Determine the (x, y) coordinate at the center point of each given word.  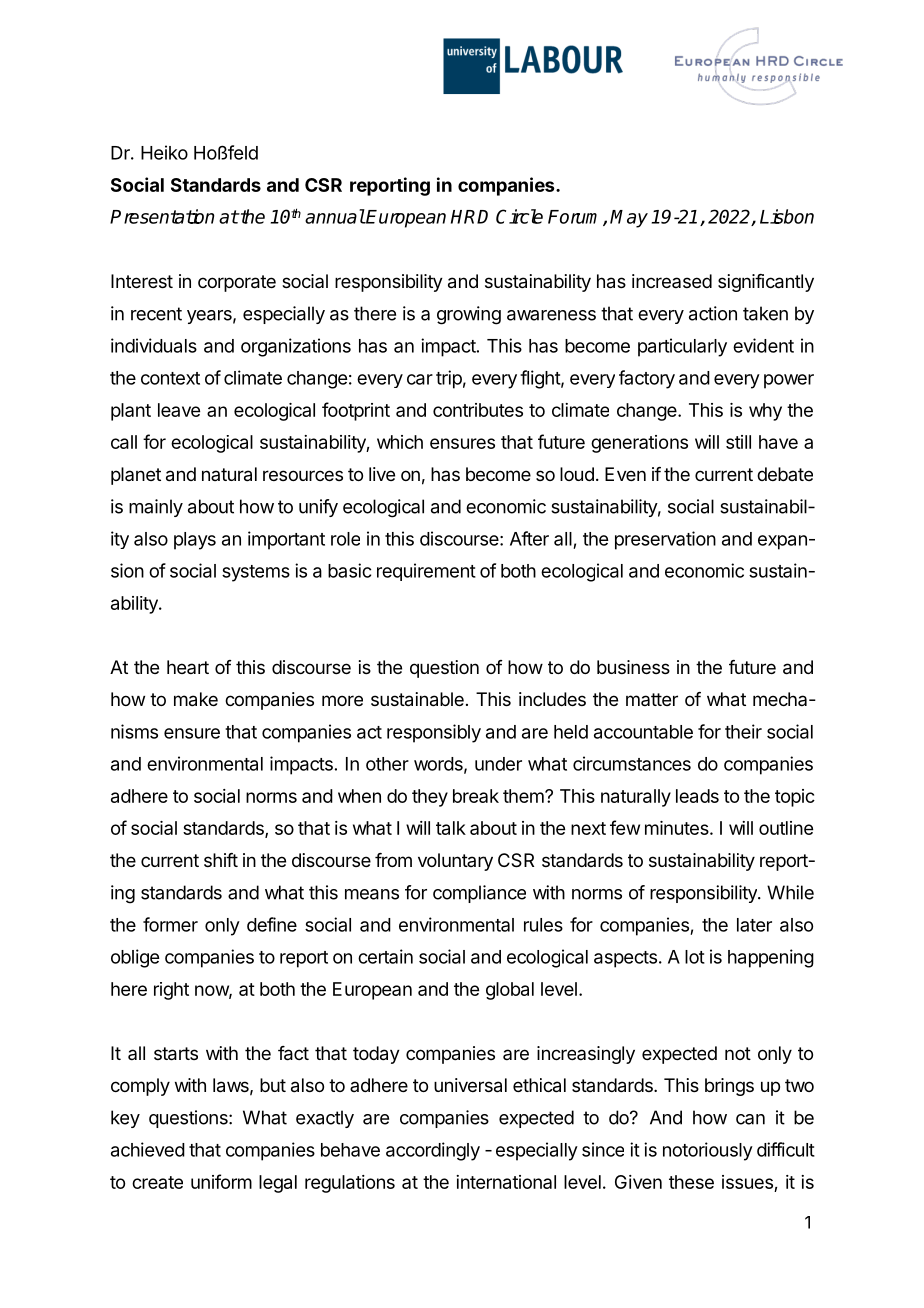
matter (652, 699)
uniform (221, 1181)
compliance (479, 894)
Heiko (164, 152)
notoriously (708, 1151)
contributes (478, 410)
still (738, 442)
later (754, 925)
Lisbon (787, 216)
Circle (519, 216)
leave (179, 410)
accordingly (433, 1151)
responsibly (434, 733)
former (170, 924)
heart (188, 667)
